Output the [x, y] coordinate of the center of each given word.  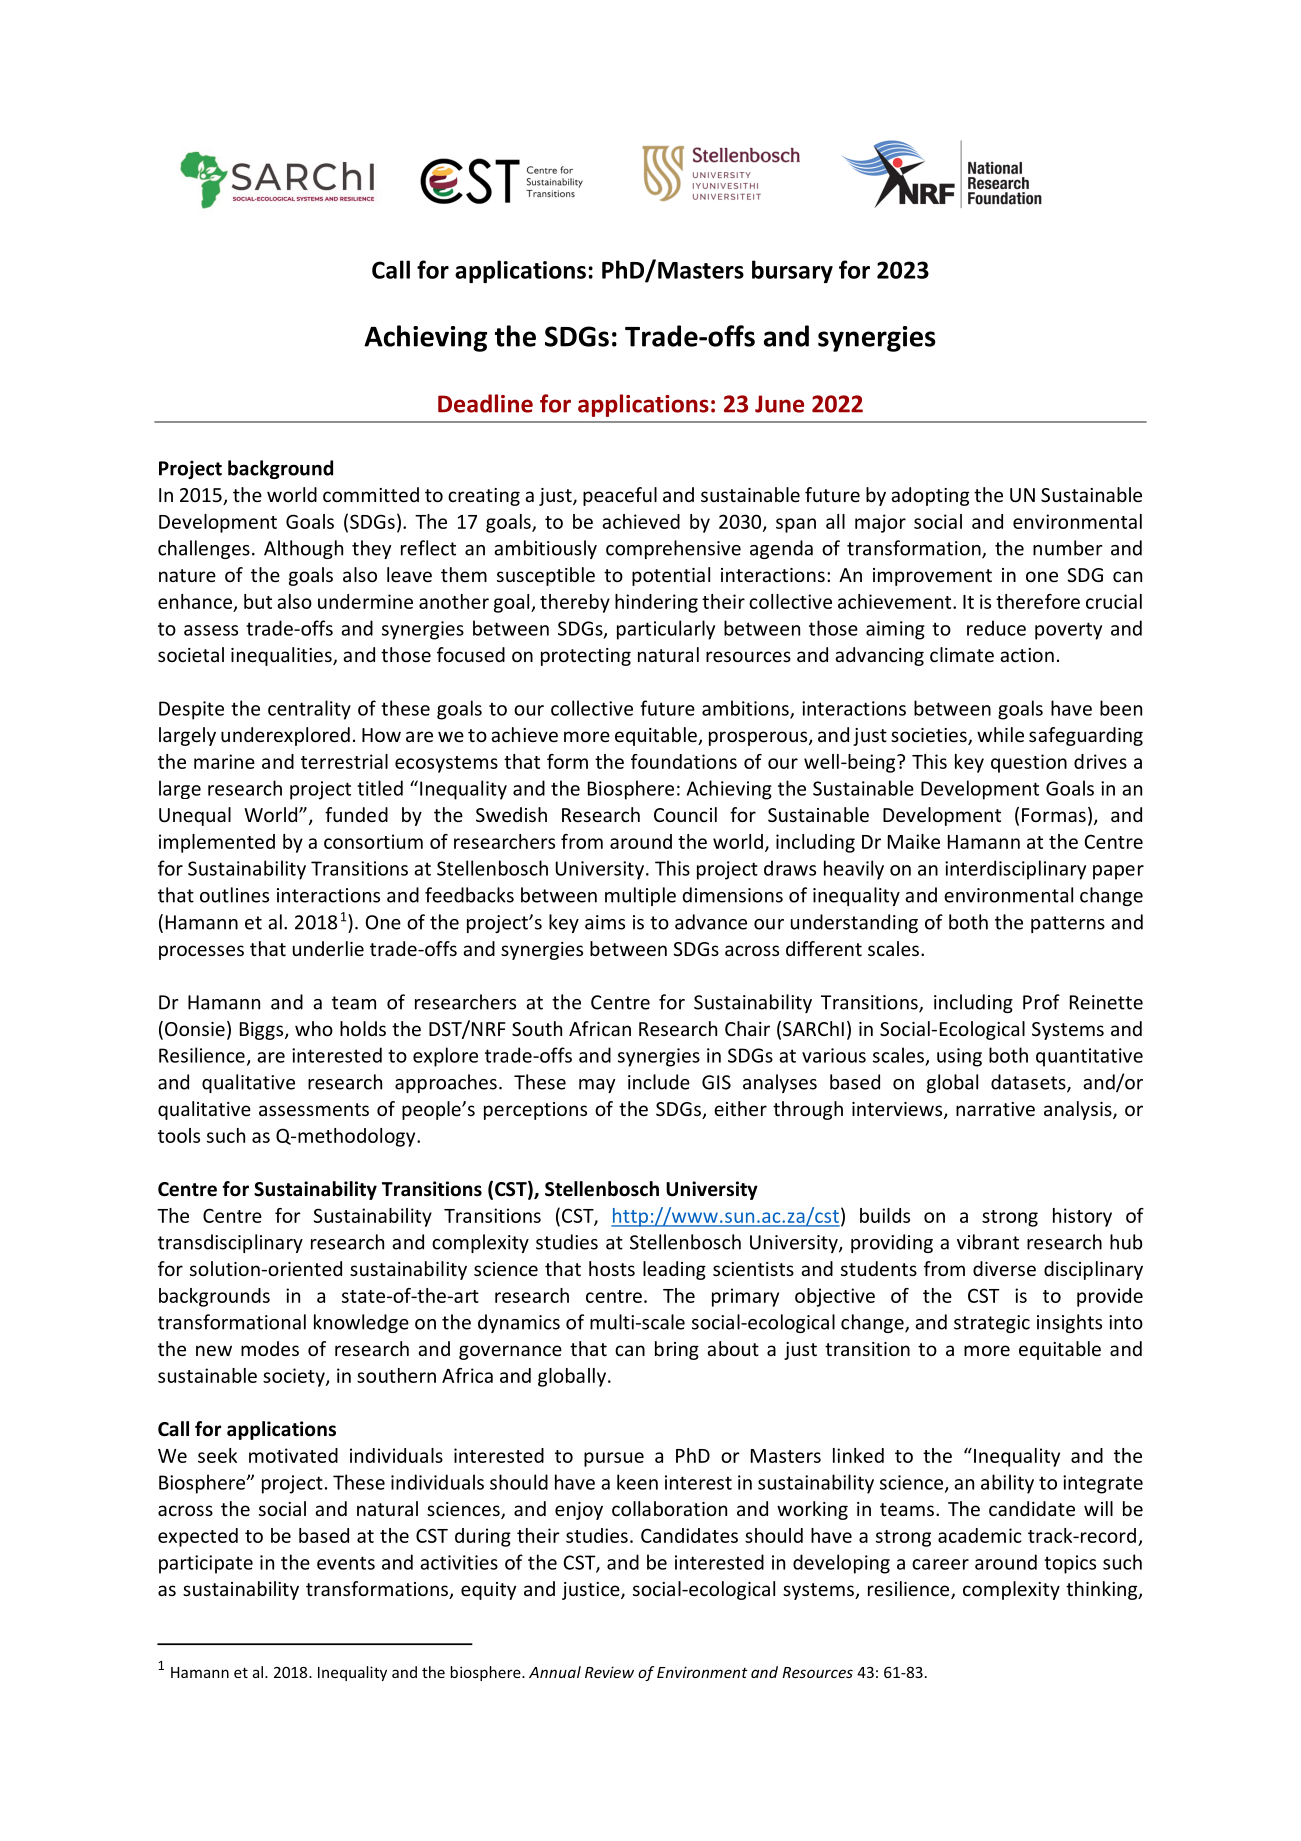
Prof [1041, 1002]
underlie [328, 948]
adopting [930, 496]
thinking [1103, 1590]
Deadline [485, 403]
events [346, 1563]
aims [605, 922]
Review [609, 1672]
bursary [792, 271]
